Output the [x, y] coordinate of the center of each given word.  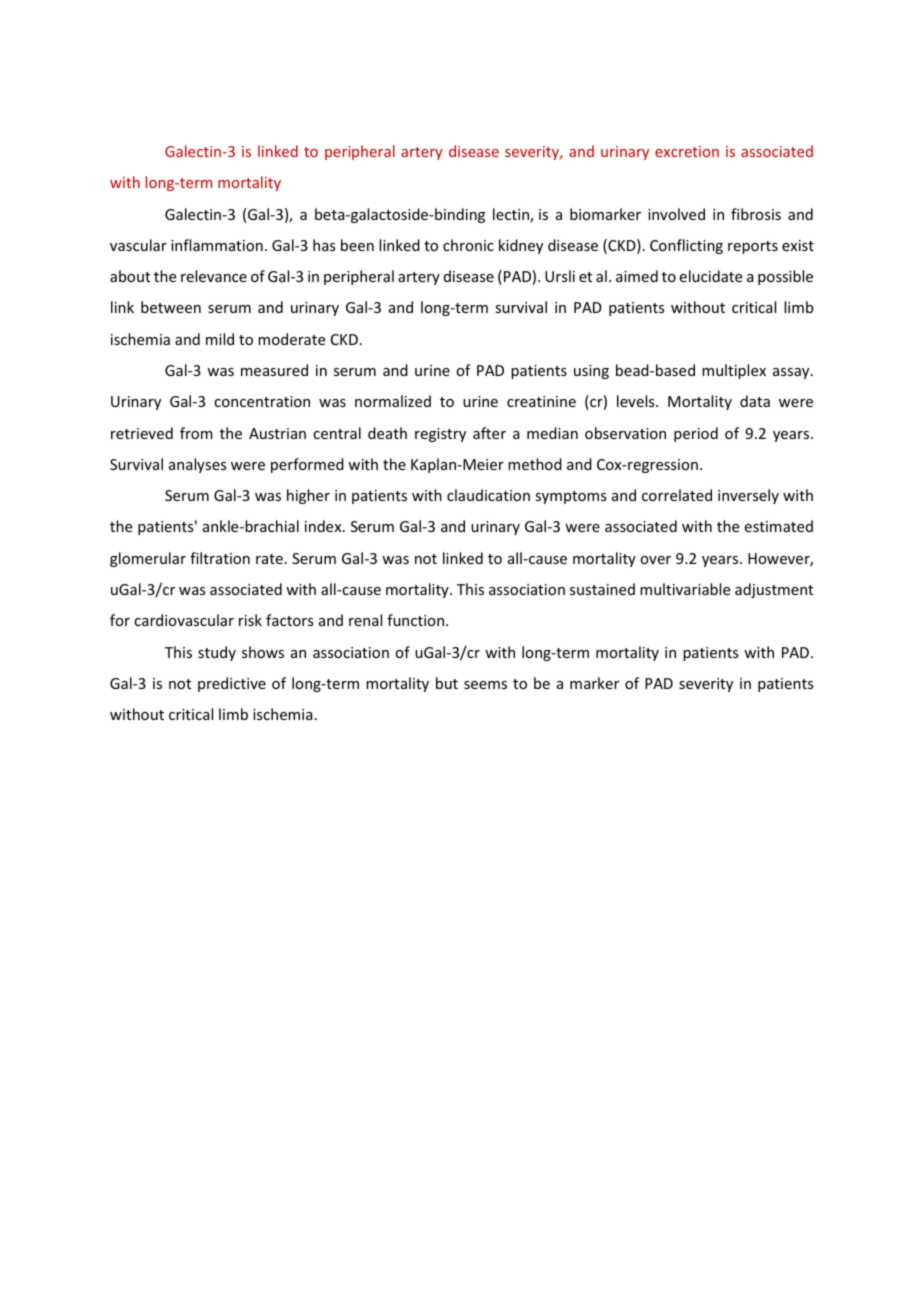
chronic [468, 245]
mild [220, 339]
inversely [748, 496]
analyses [197, 465]
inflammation [217, 245]
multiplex [734, 371]
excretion [687, 151]
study [217, 653]
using [591, 372]
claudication [488, 495]
